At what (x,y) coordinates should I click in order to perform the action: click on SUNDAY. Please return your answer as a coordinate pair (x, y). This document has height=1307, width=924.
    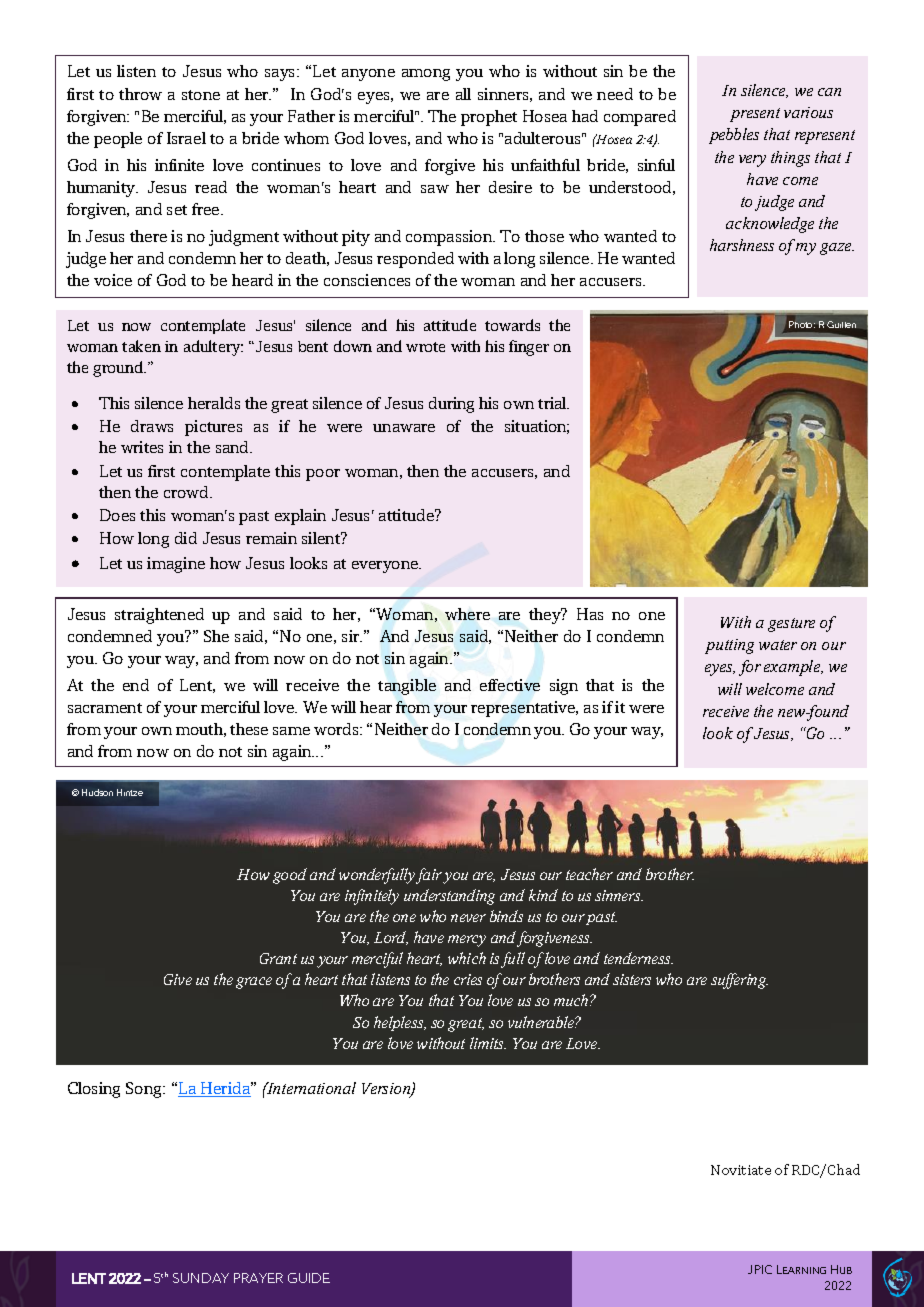
    Looking at the image, I should click on (201, 1278).
